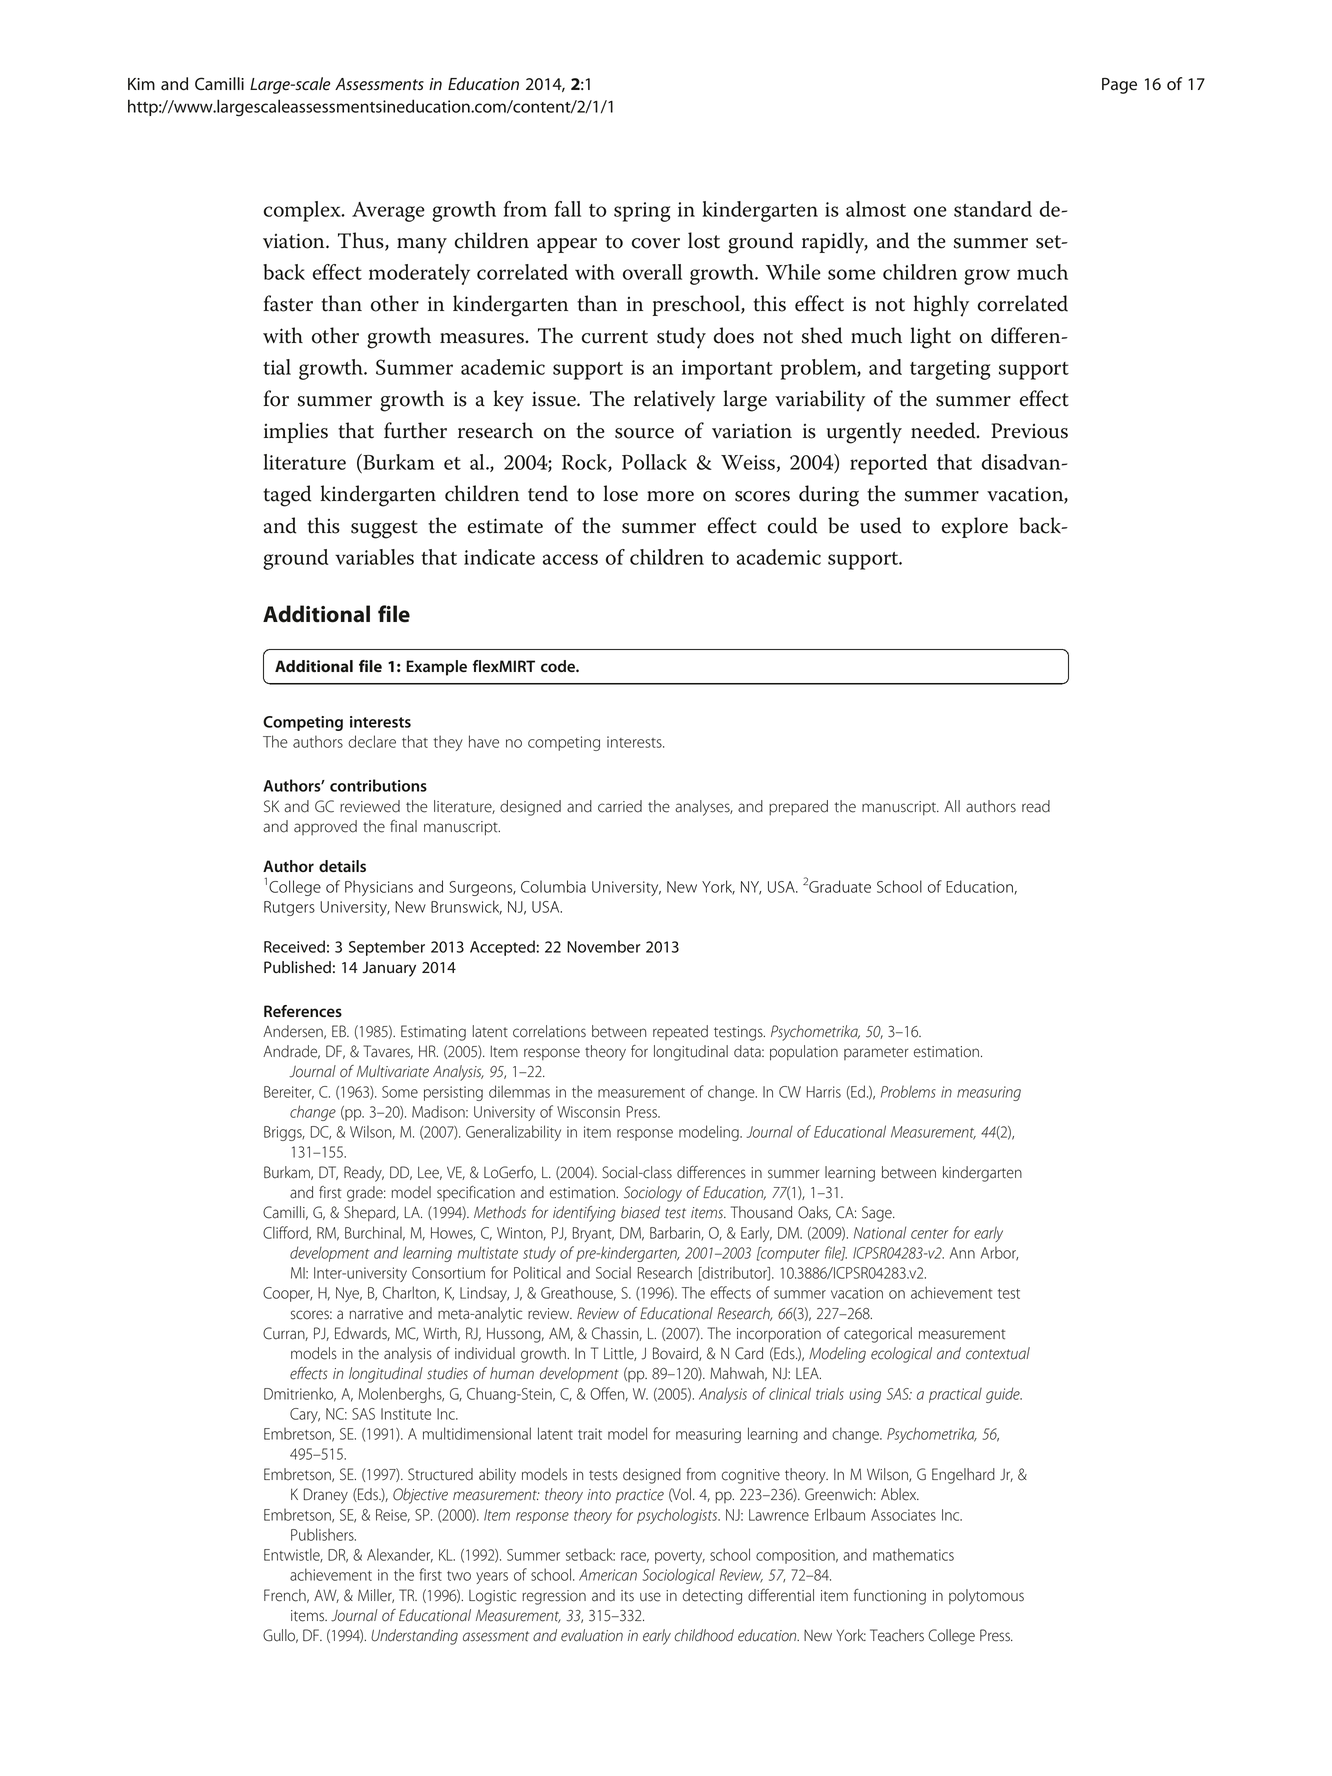 This page has height=1776, width=1332. What do you see at coordinates (323, 1534) in the page?
I see `Publishers` at bounding box center [323, 1534].
